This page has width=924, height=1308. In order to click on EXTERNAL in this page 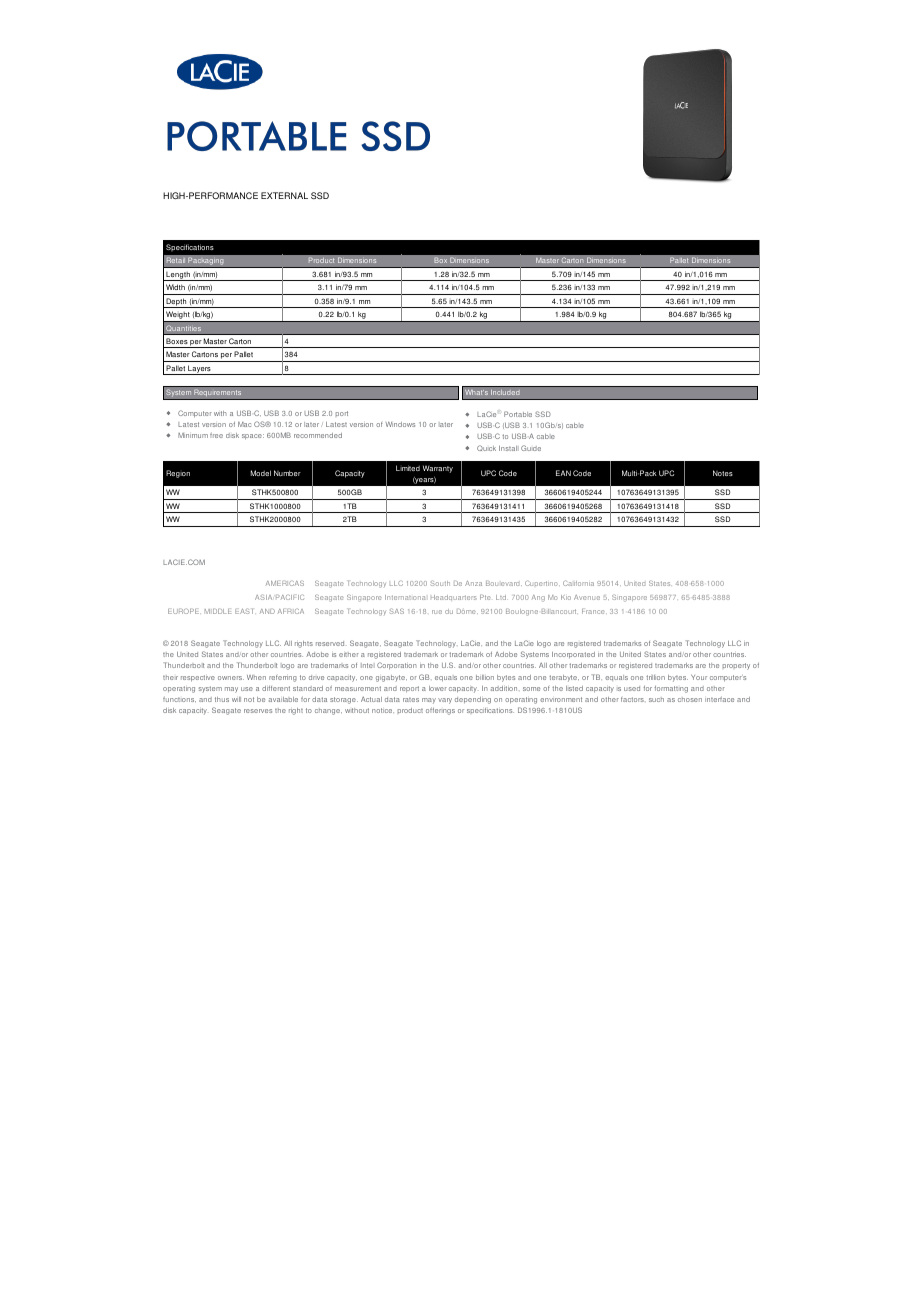, I will do `click(284, 195)`.
